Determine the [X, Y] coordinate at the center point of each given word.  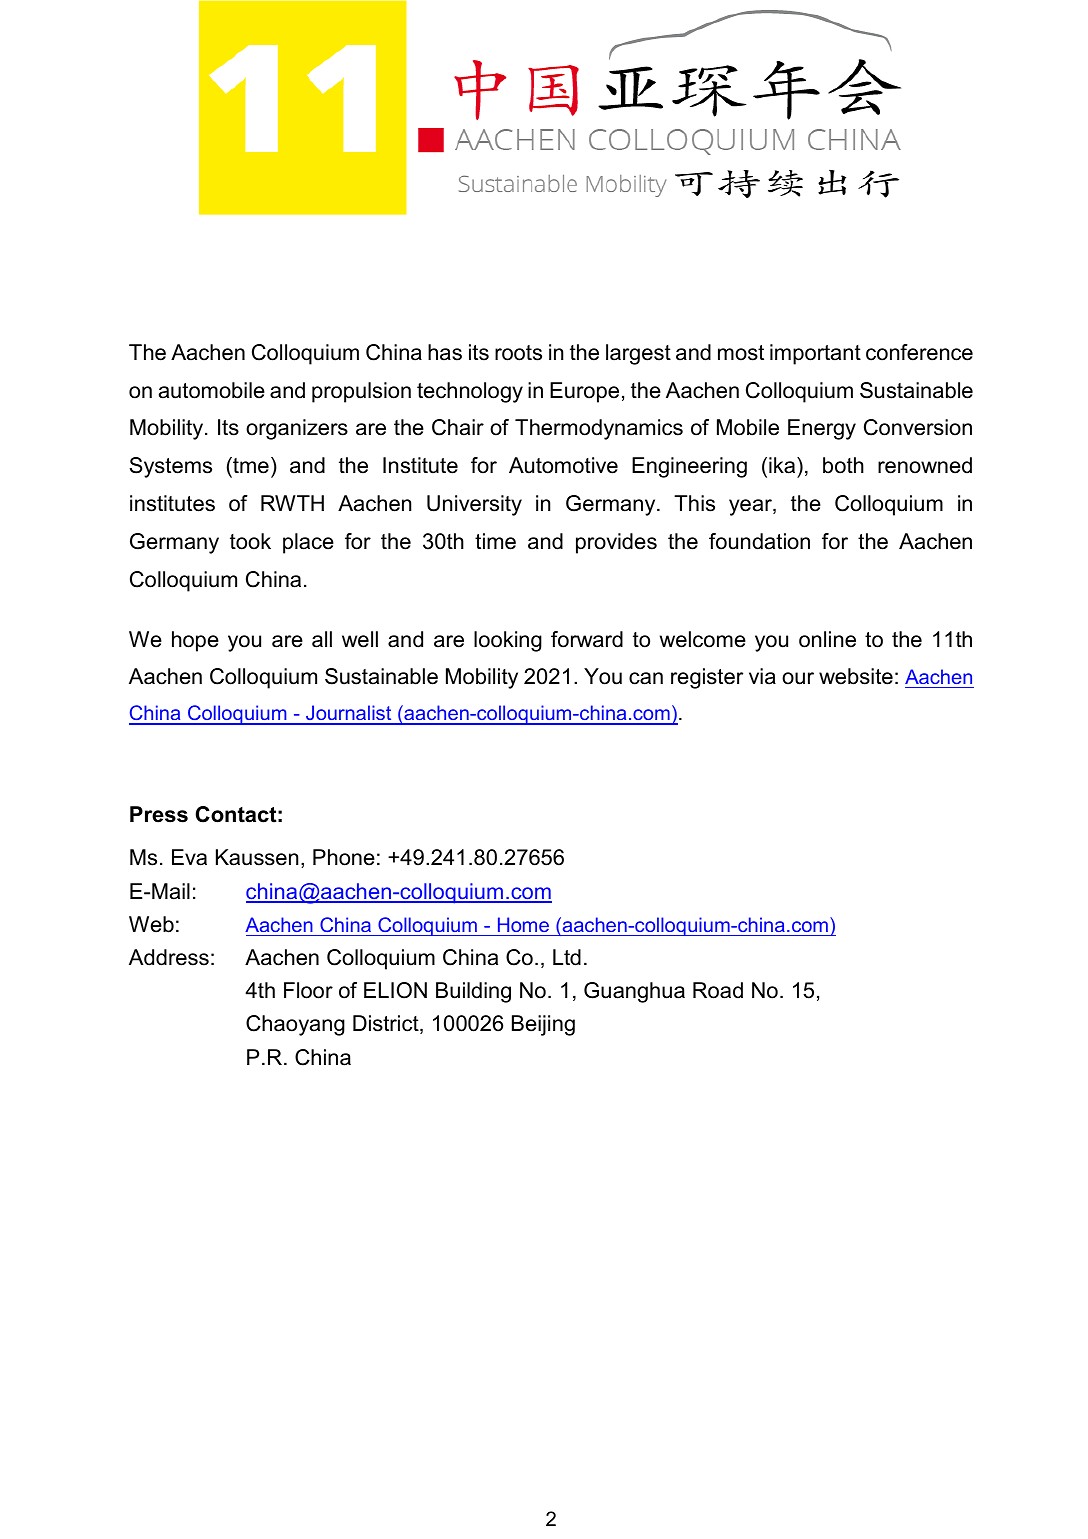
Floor [308, 990]
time [495, 541]
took [250, 541]
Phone [344, 857]
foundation [759, 541]
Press [159, 814]
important [815, 354]
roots [518, 353]
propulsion [361, 392]
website [856, 676]
